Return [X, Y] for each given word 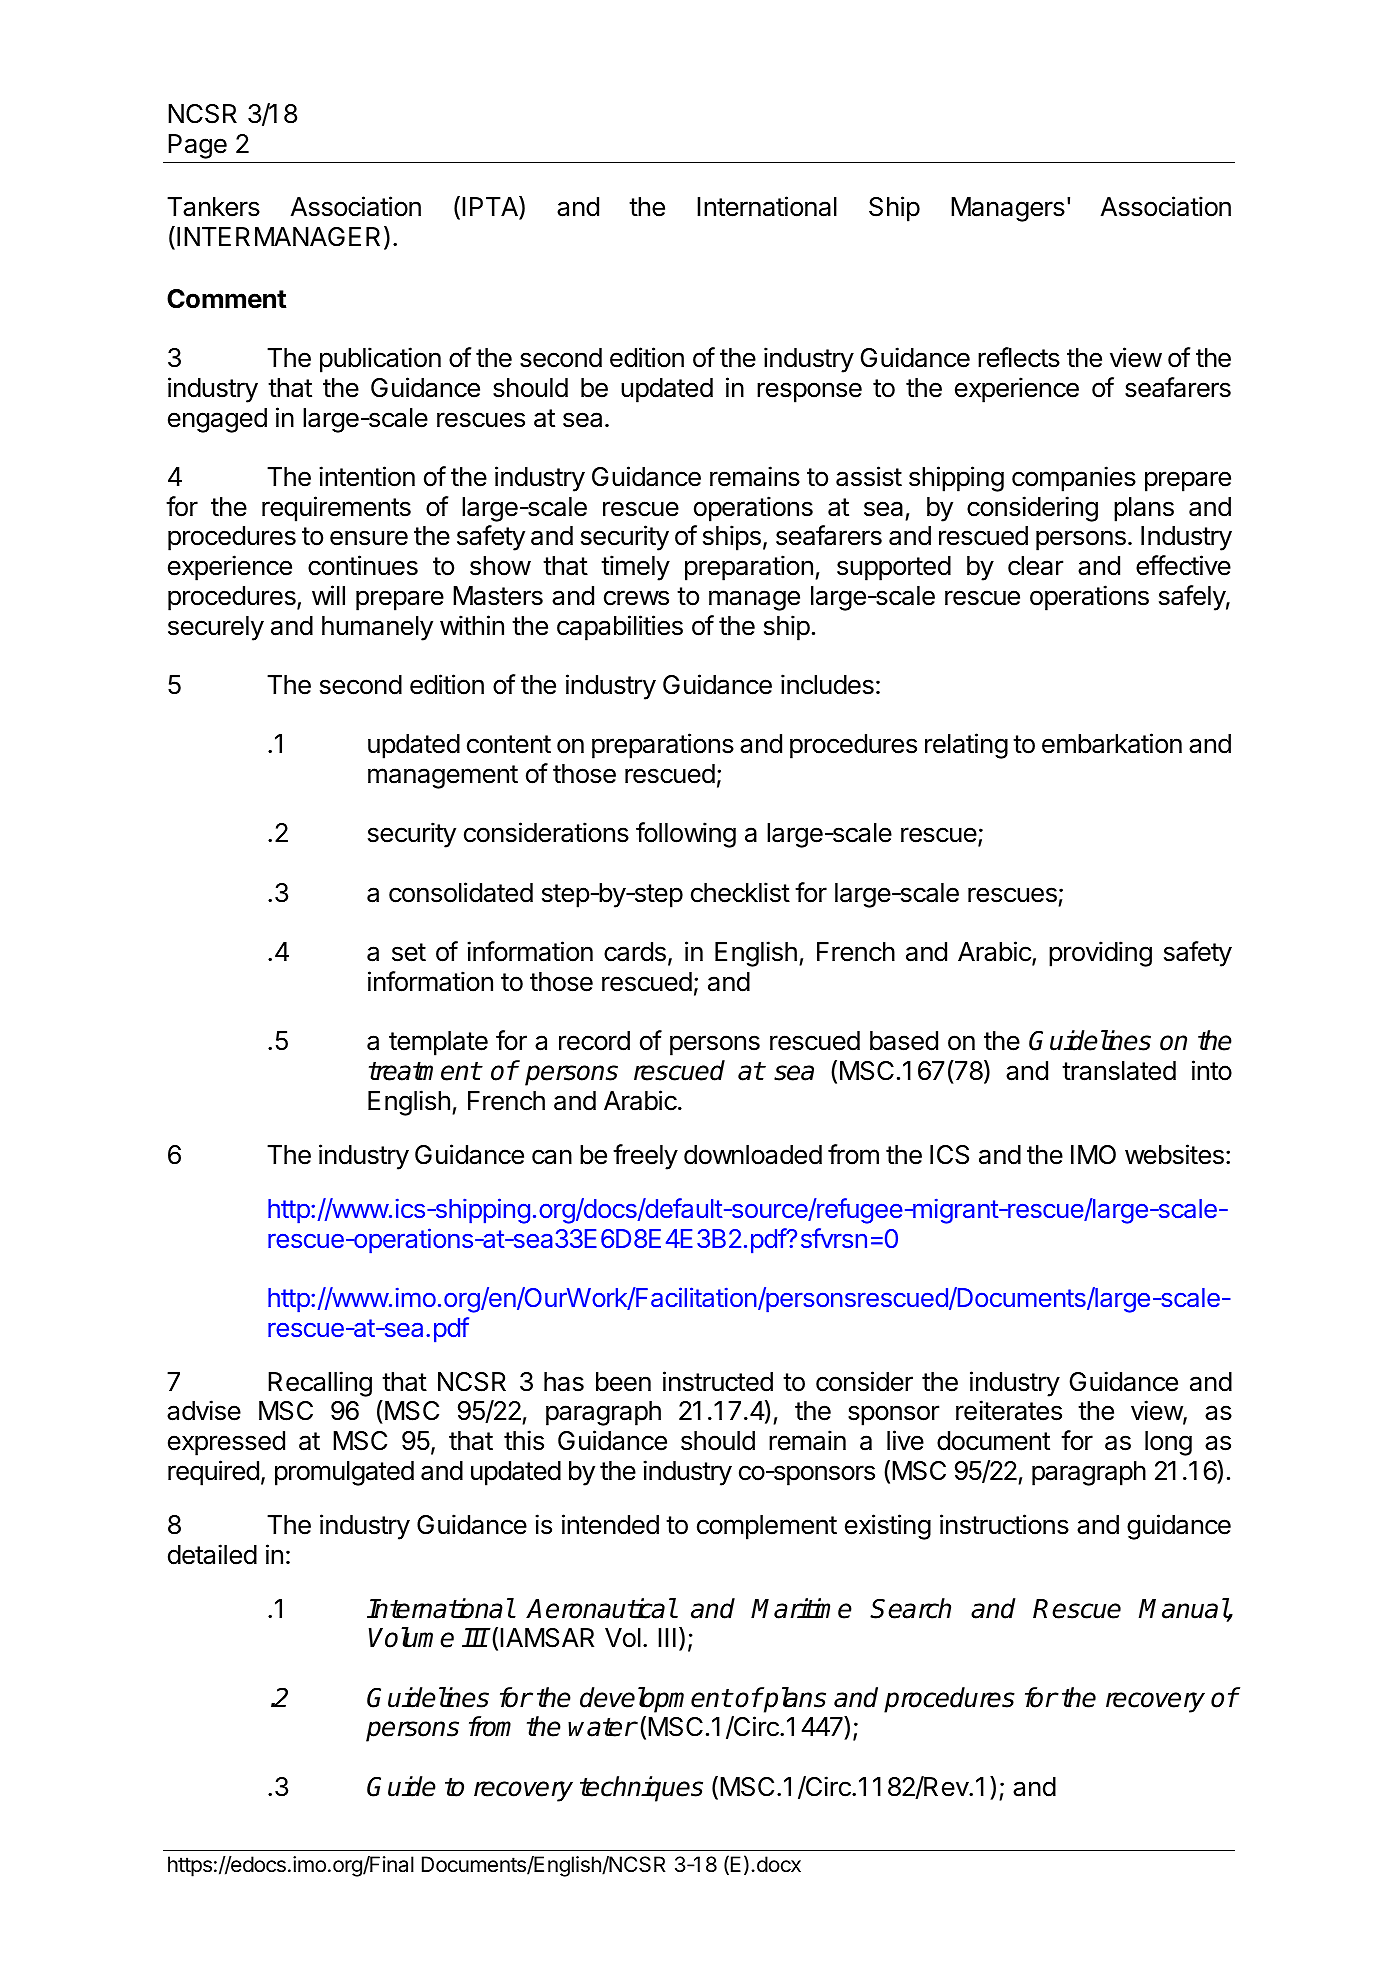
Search [910, 1608]
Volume [411, 1637]
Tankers [213, 207]
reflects [1019, 357]
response [809, 392]
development [655, 1700]
